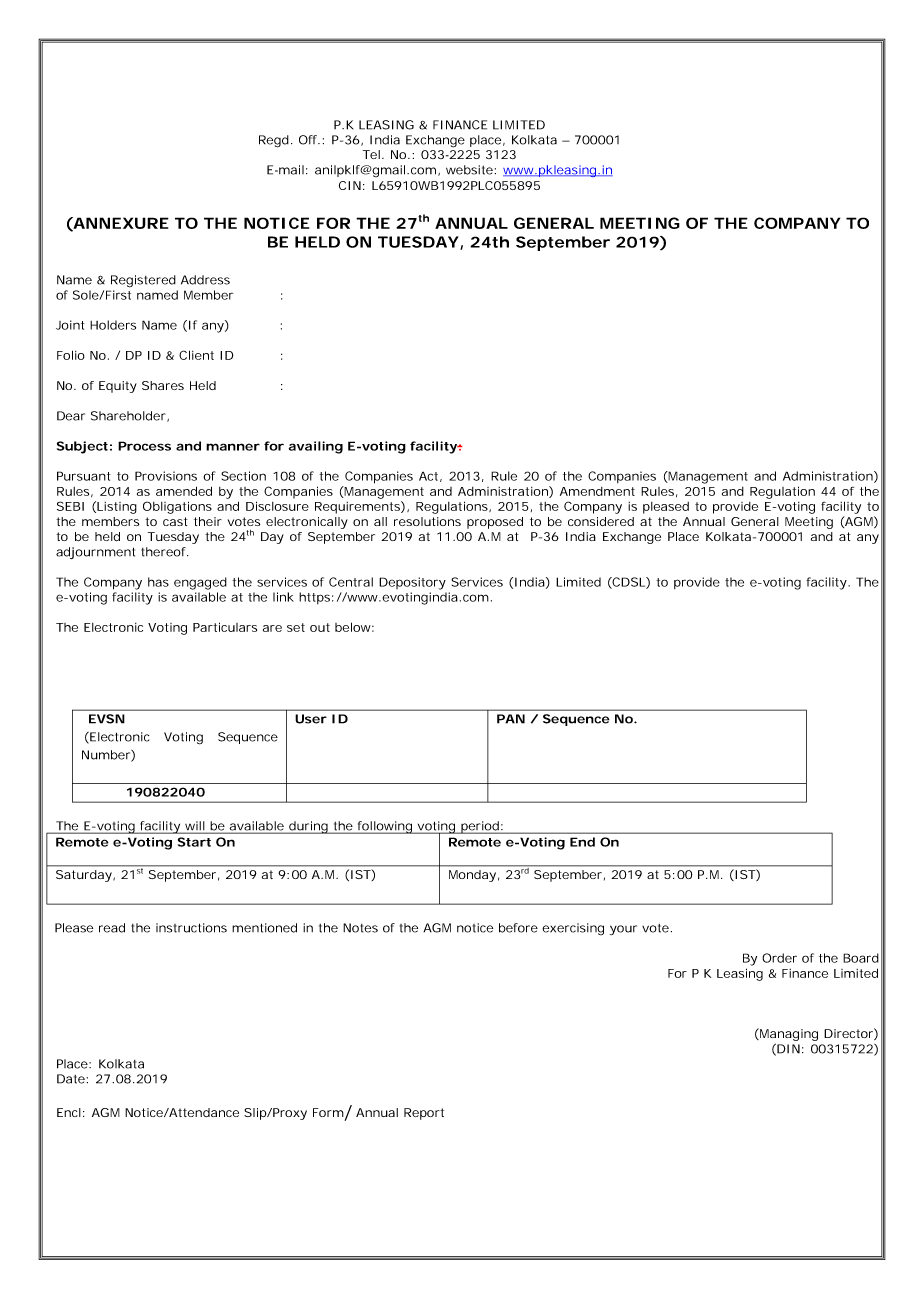 The width and height of the screenshot is (924, 1308). Describe the element at coordinates (424, 1114) in the screenshot. I see `Report` at that location.
